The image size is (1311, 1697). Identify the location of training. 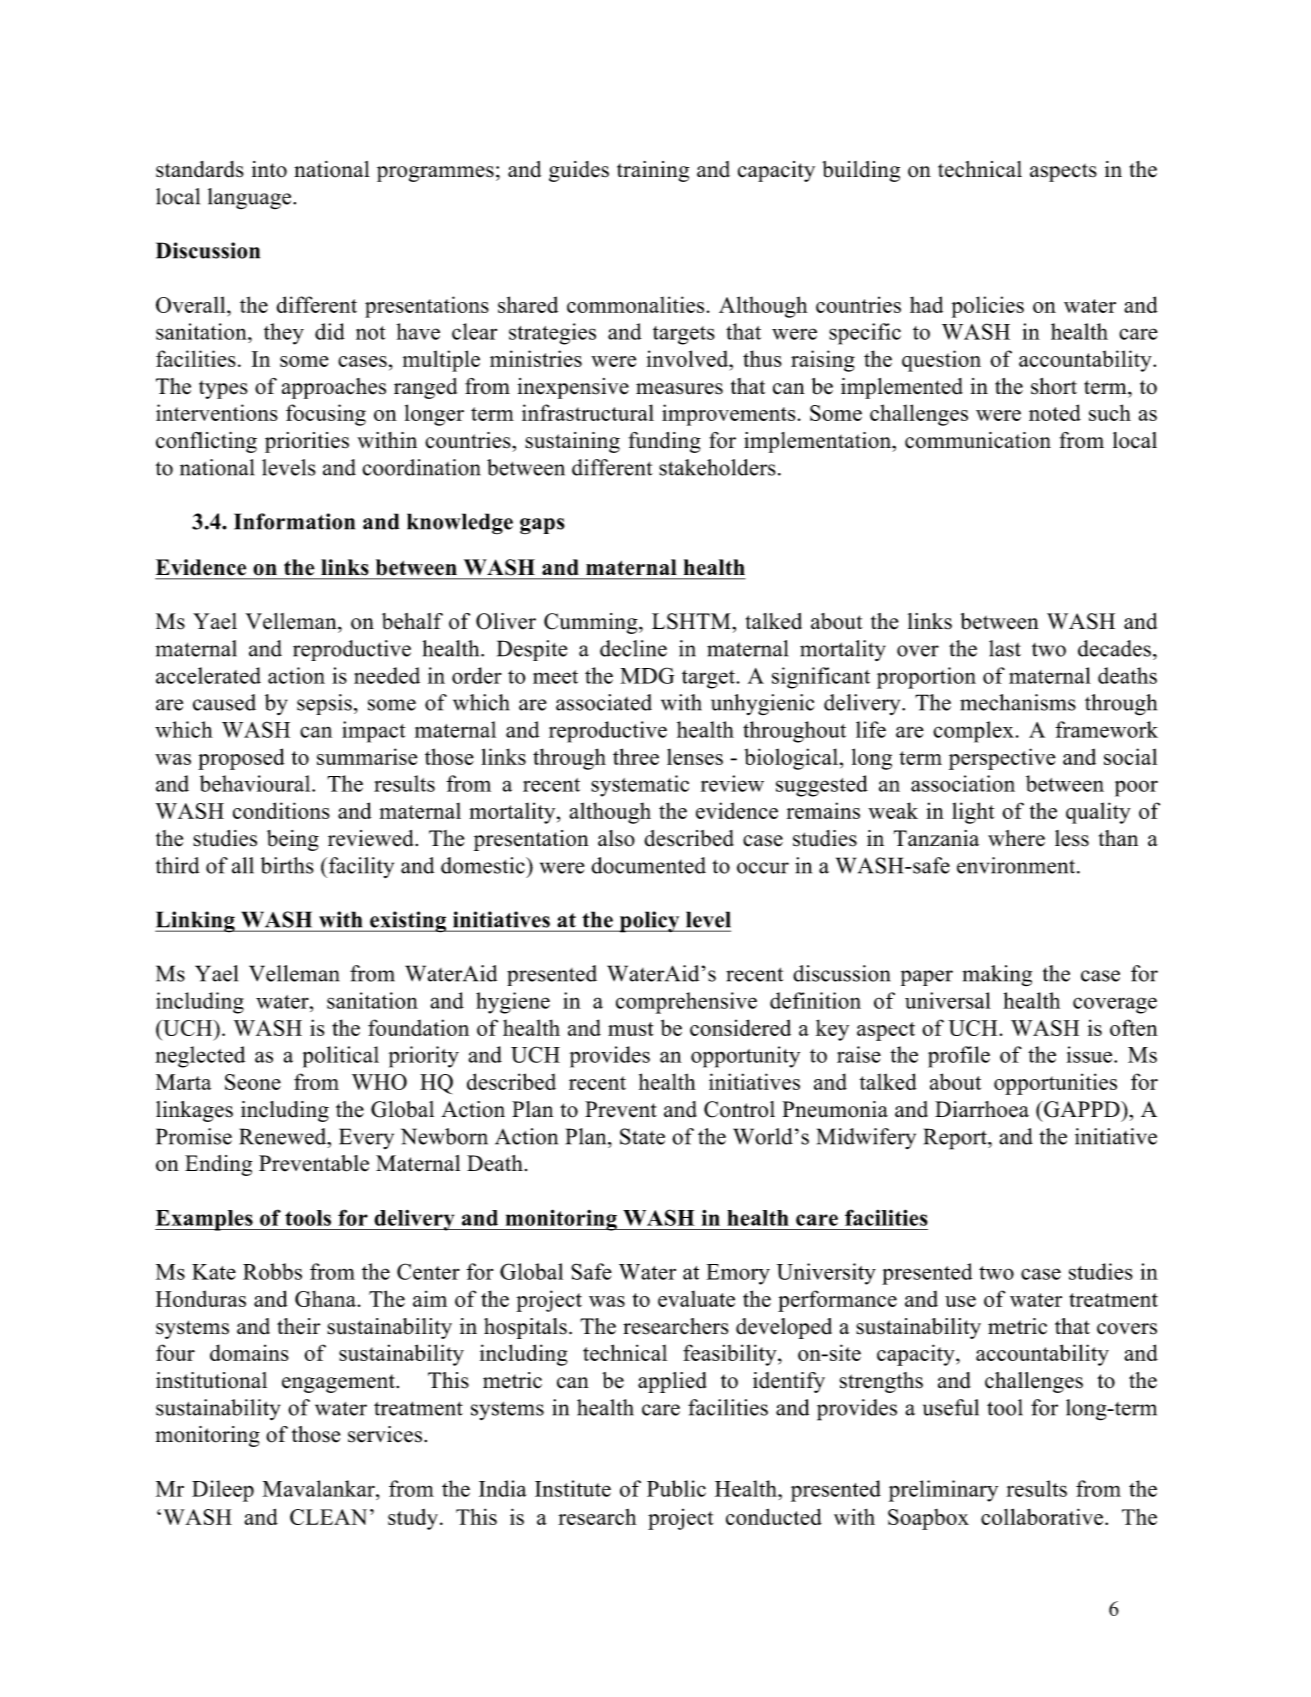
(653, 171).
